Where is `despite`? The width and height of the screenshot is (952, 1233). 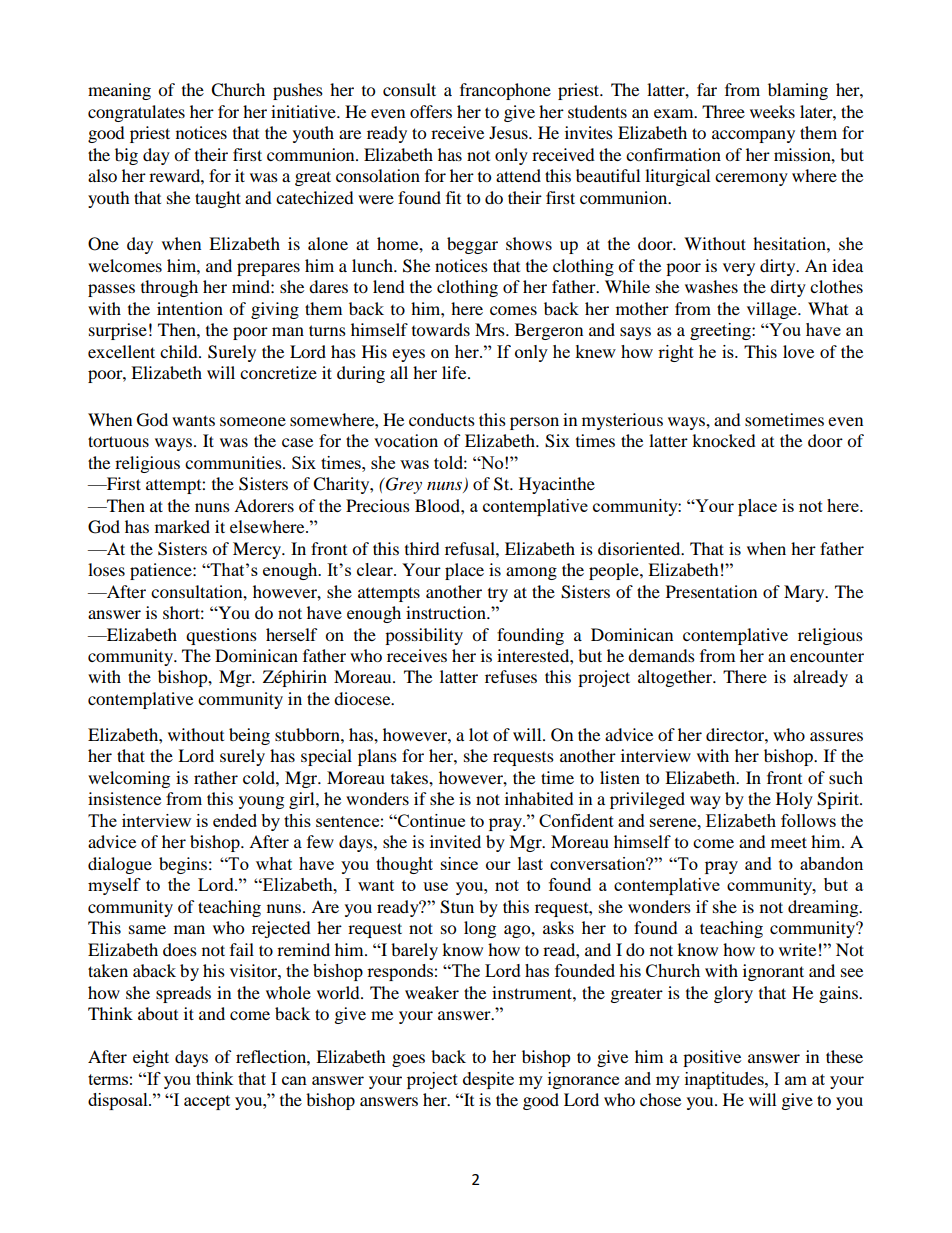
despite is located at coordinates (488, 1080).
